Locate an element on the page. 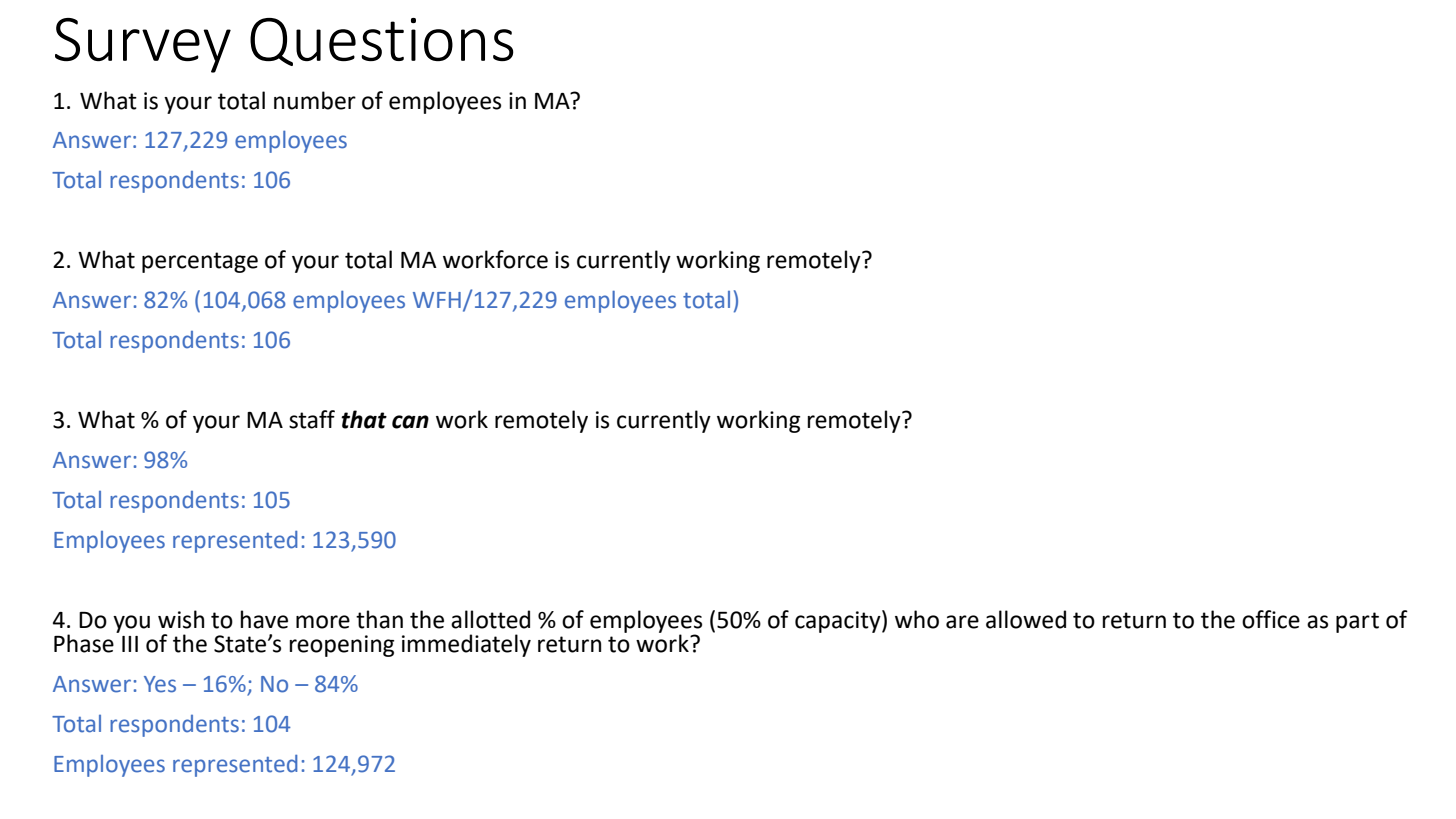  allowed is located at coordinates (1026, 619).
